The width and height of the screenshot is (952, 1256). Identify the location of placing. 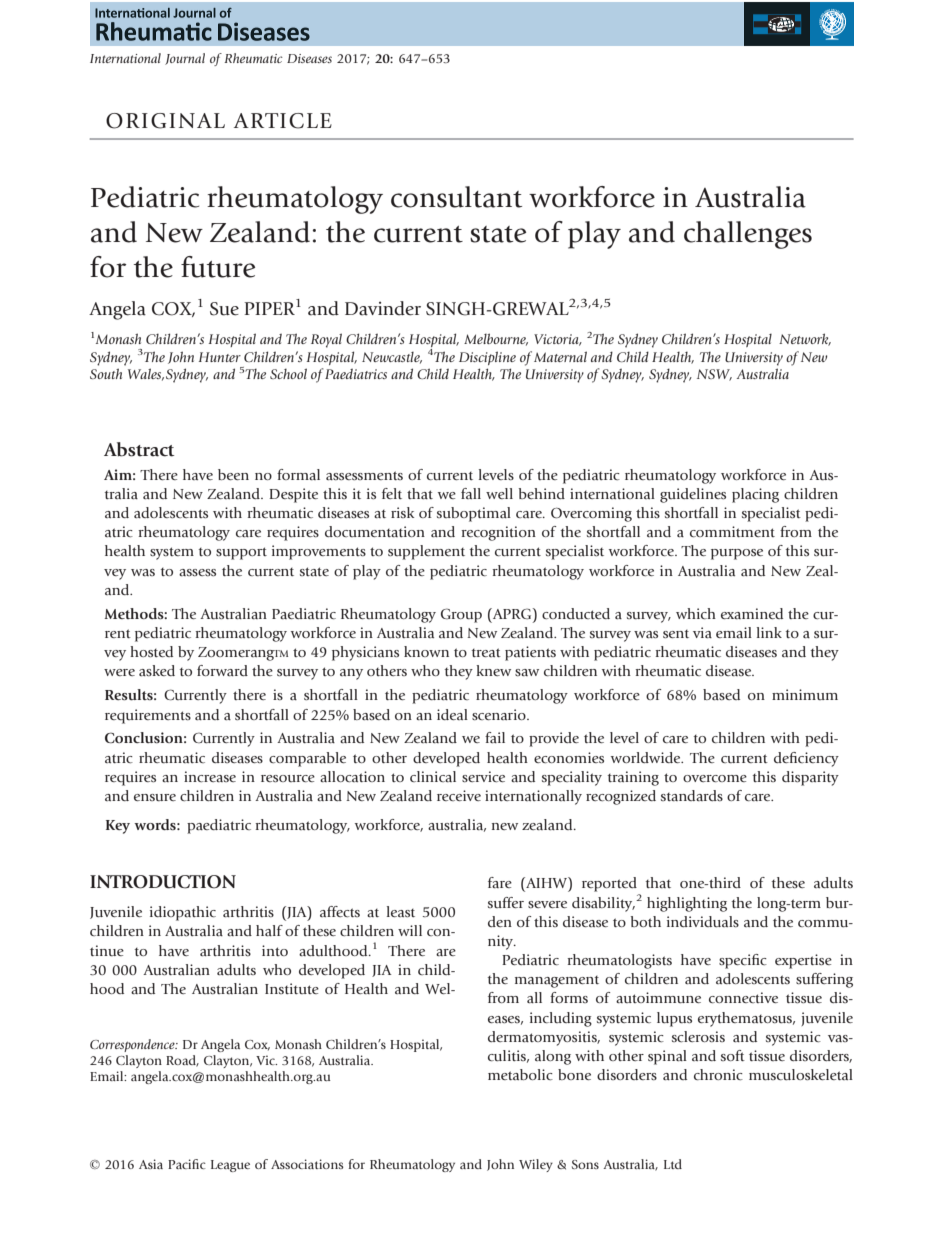
(755, 495).
